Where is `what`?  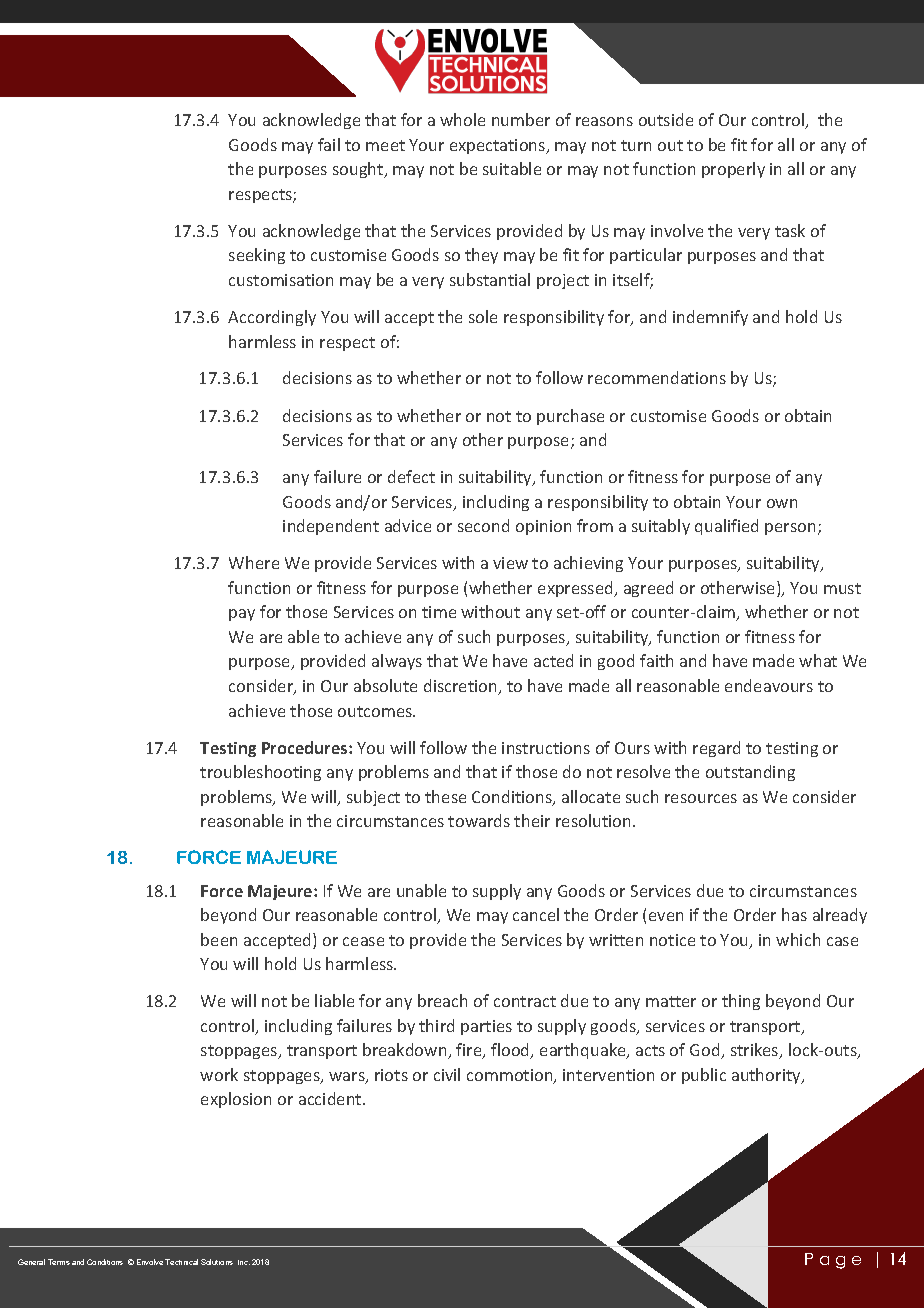
what is located at coordinates (818, 660).
